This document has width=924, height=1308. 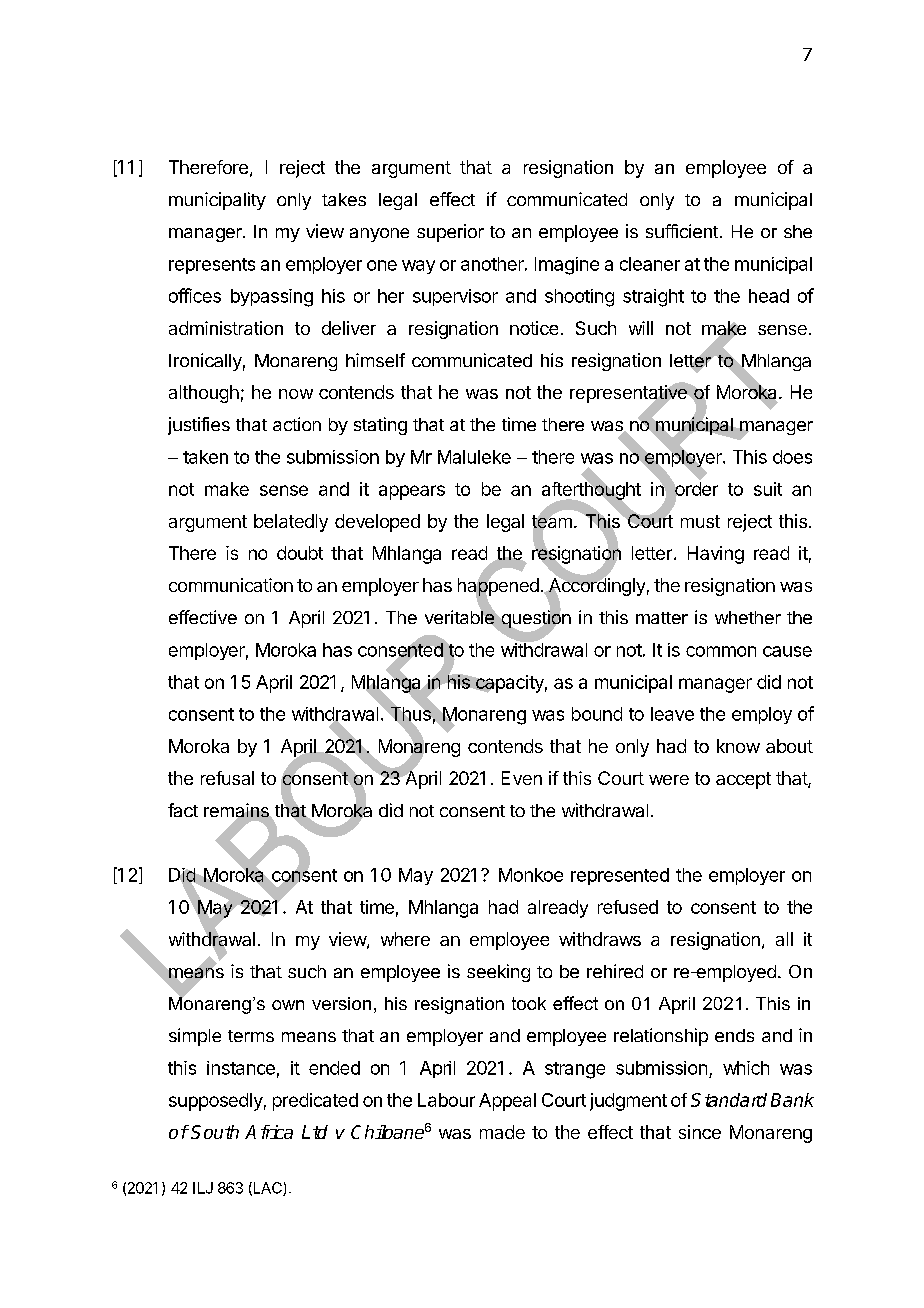 I want to click on Africa, so click(x=269, y=1132).
